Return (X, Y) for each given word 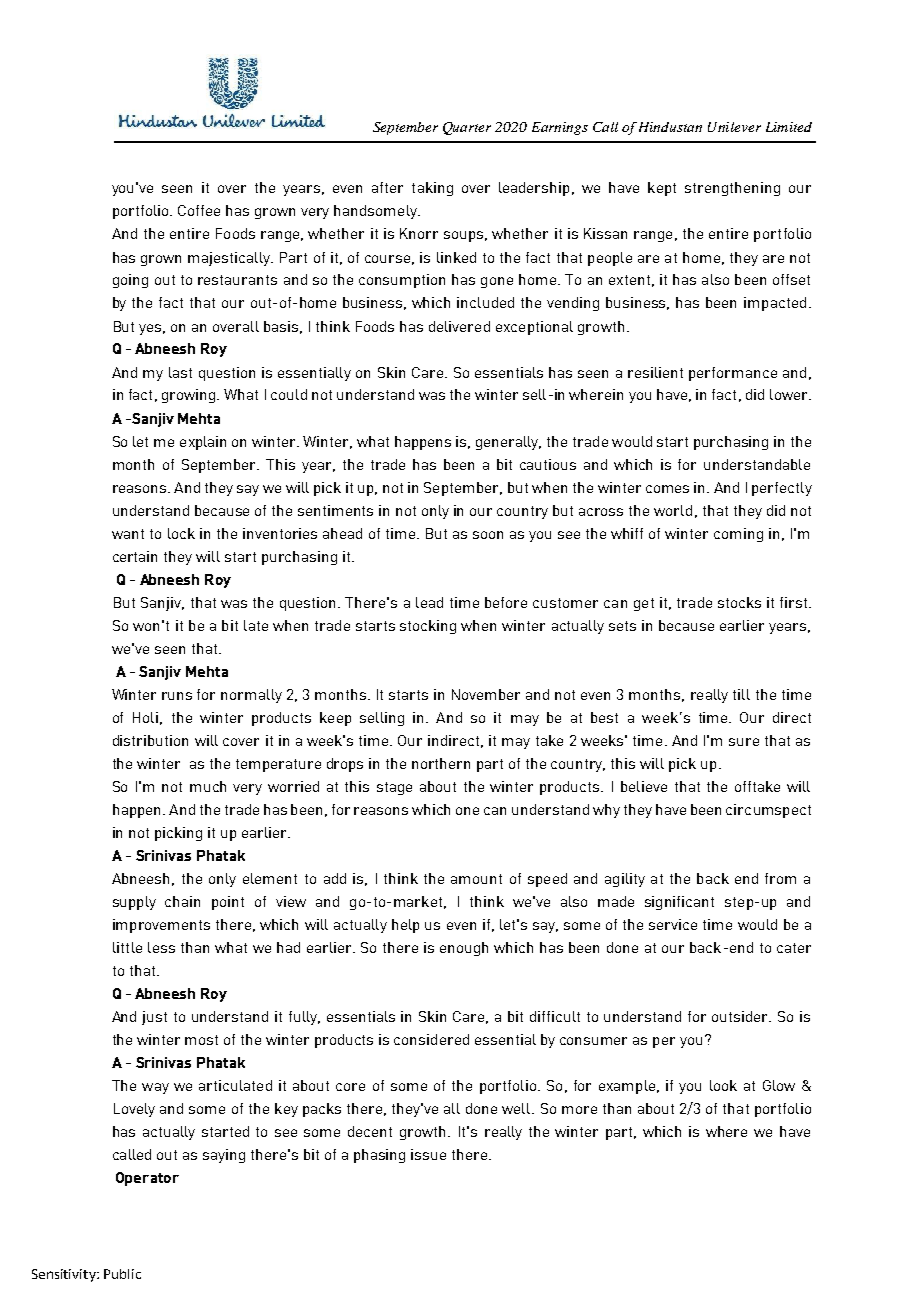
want (128, 534)
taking (432, 189)
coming (738, 535)
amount (476, 879)
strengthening (732, 189)
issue (428, 1154)
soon (488, 535)
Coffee (199, 210)
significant (679, 903)
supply (134, 903)
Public (122, 1274)
